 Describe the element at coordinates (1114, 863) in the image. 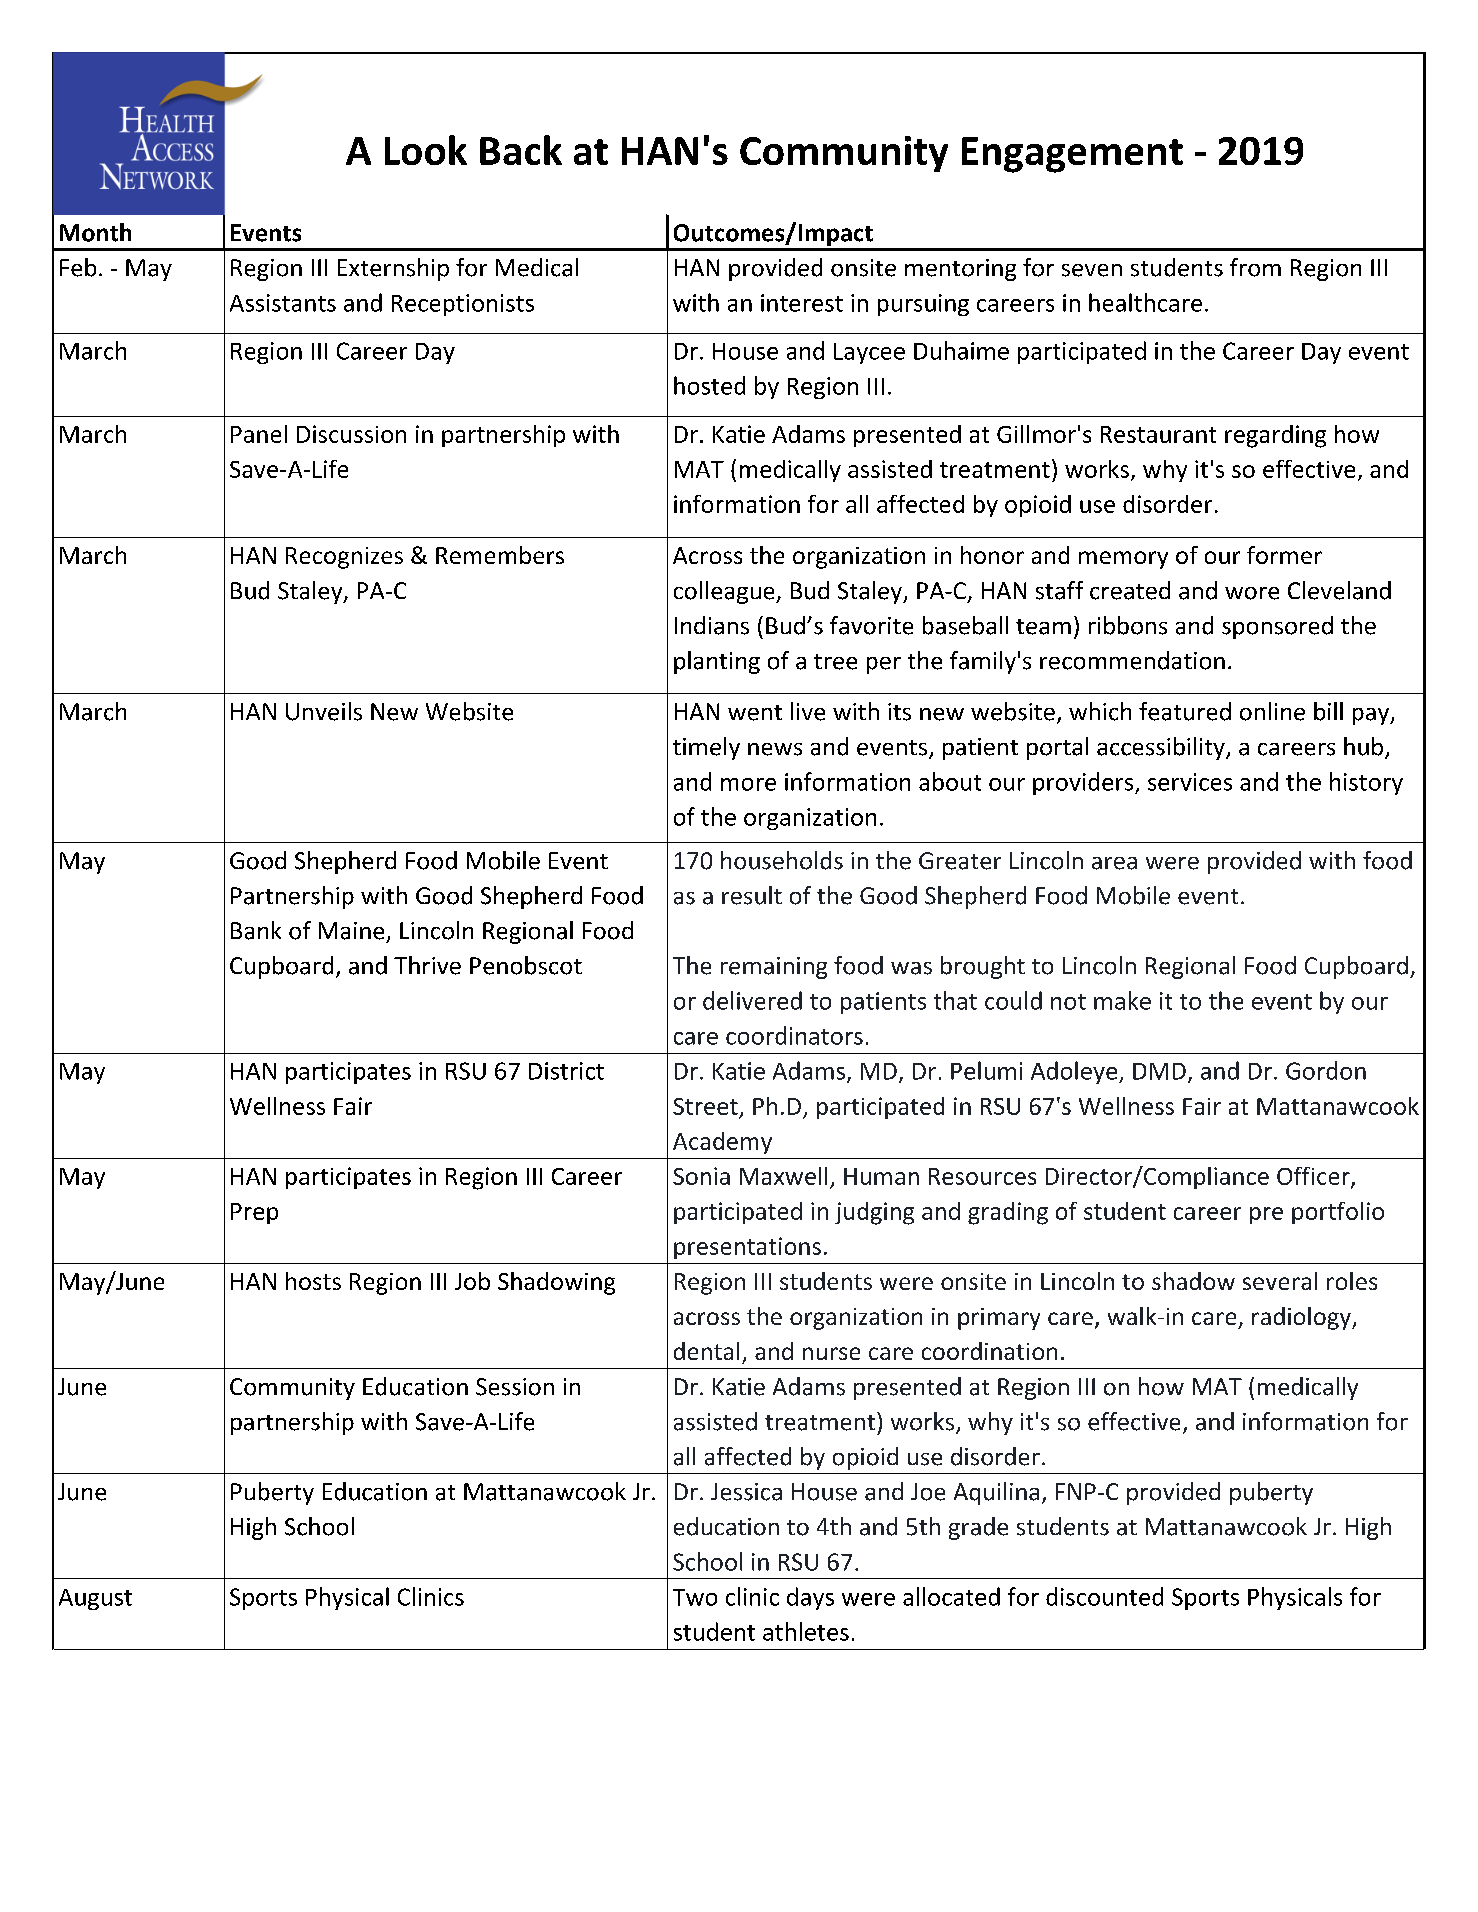

I see `area` at that location.
